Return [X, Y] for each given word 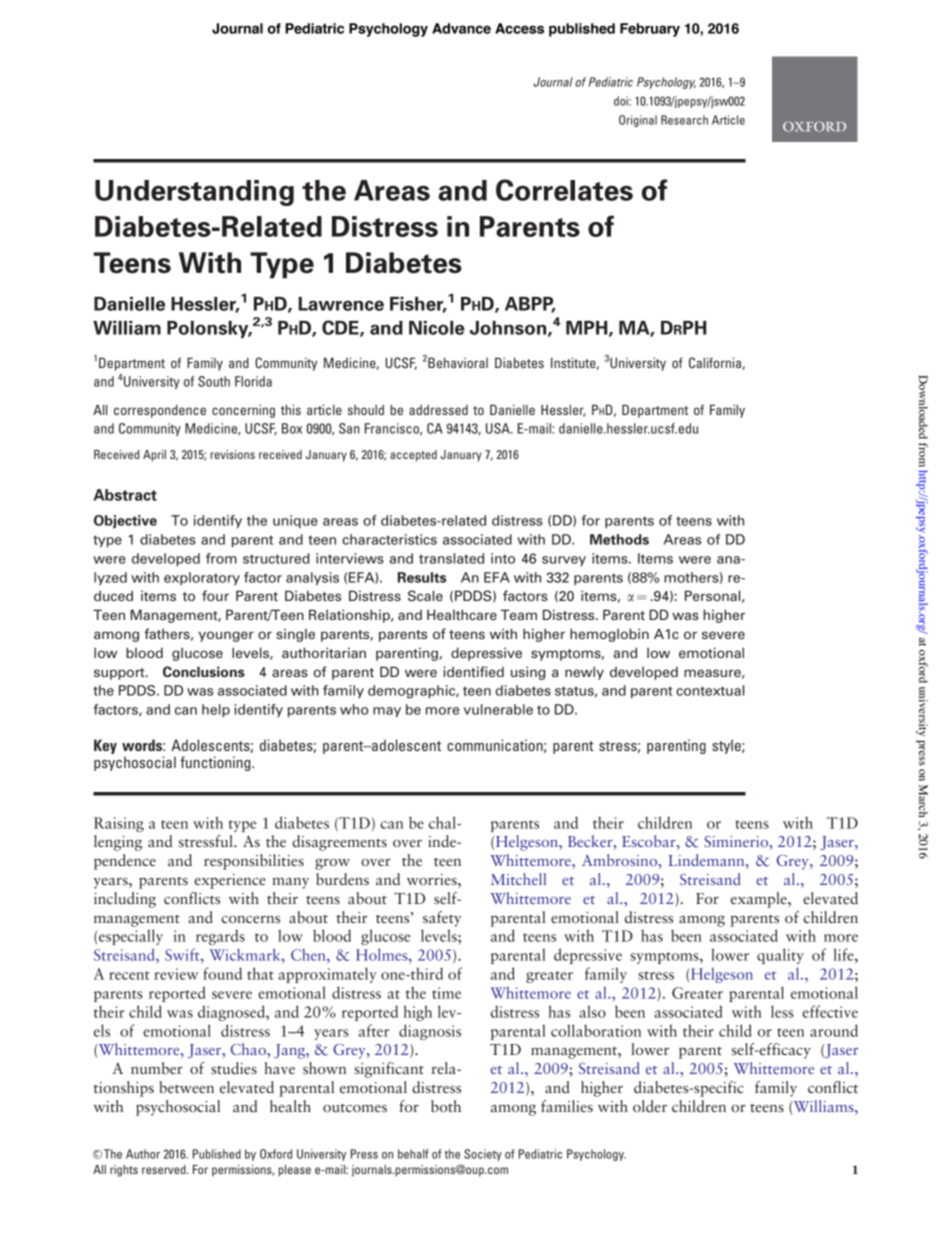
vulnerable [498, 709]
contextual [710, 690]
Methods [619, 539]
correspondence [160, 411]
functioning [216, 763]
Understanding [194, 193]
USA [499, 428]
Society [483, 1155]
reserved [165, 1169]
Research [684, 120]
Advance [461, 28]
